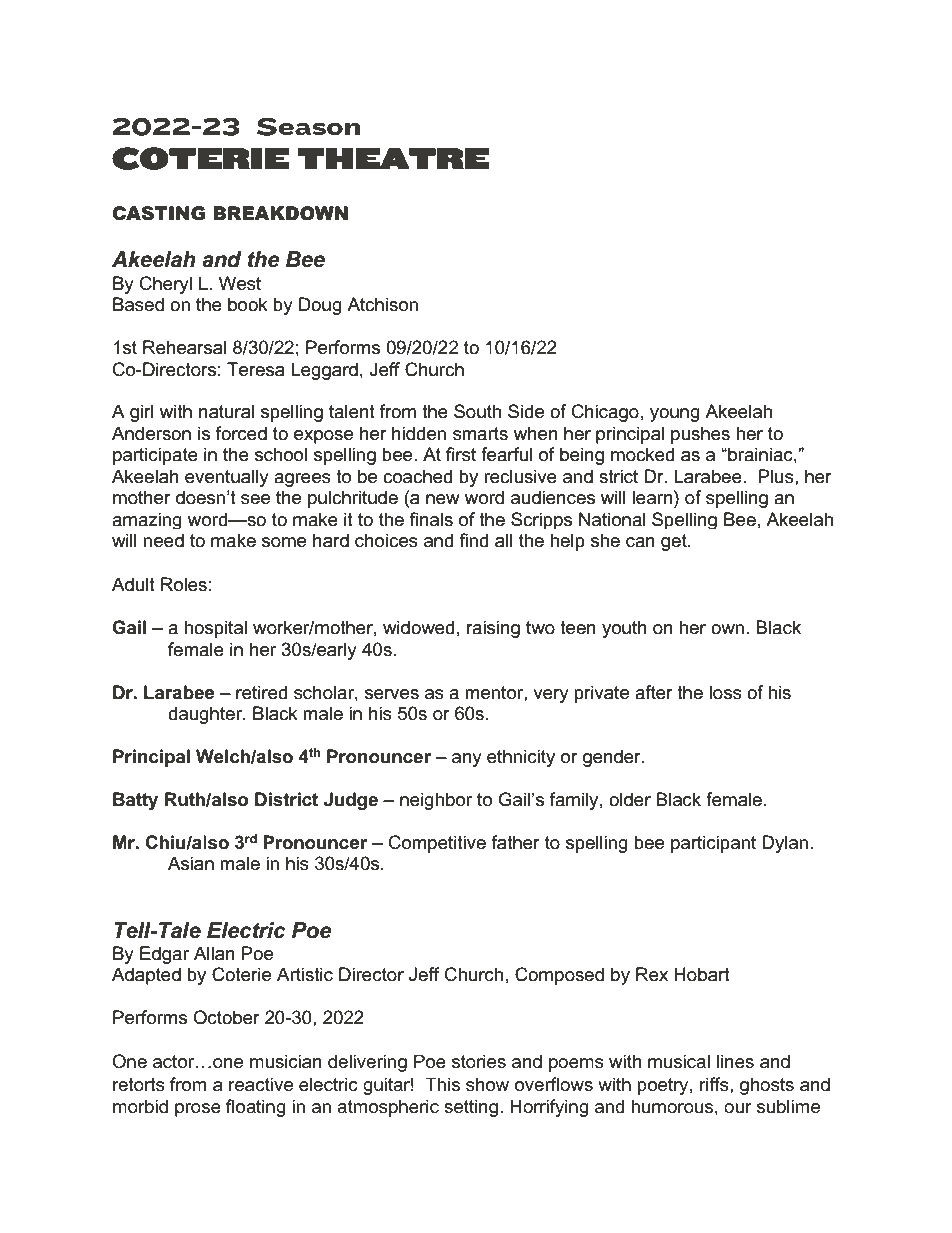 The height and width of the screenshot is (1233, 952). Describe the element at coordinates (715, 1084) in the screenshot. I see `riffs` at that location.
